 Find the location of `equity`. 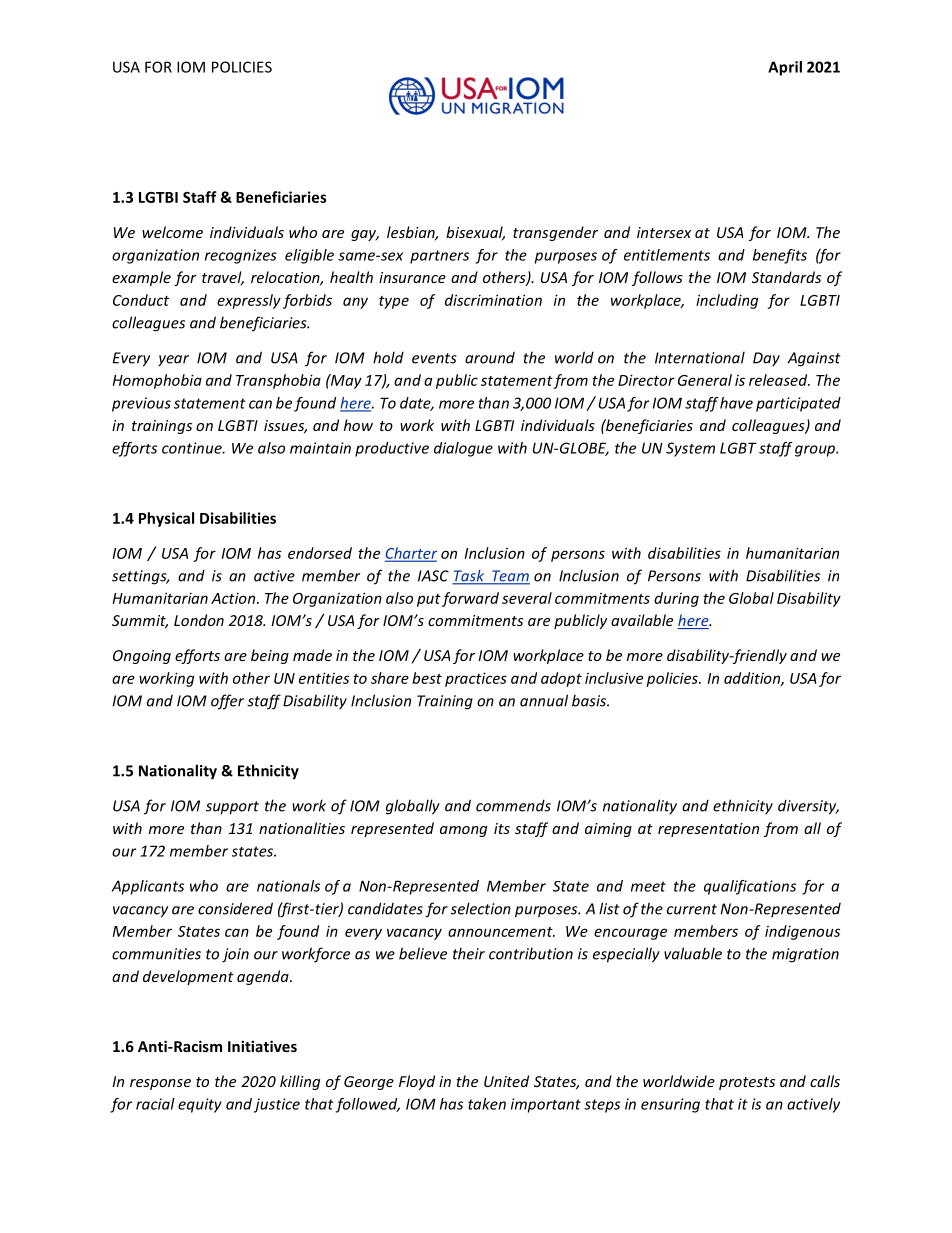

equity is located at coordinates (200, 1105).
